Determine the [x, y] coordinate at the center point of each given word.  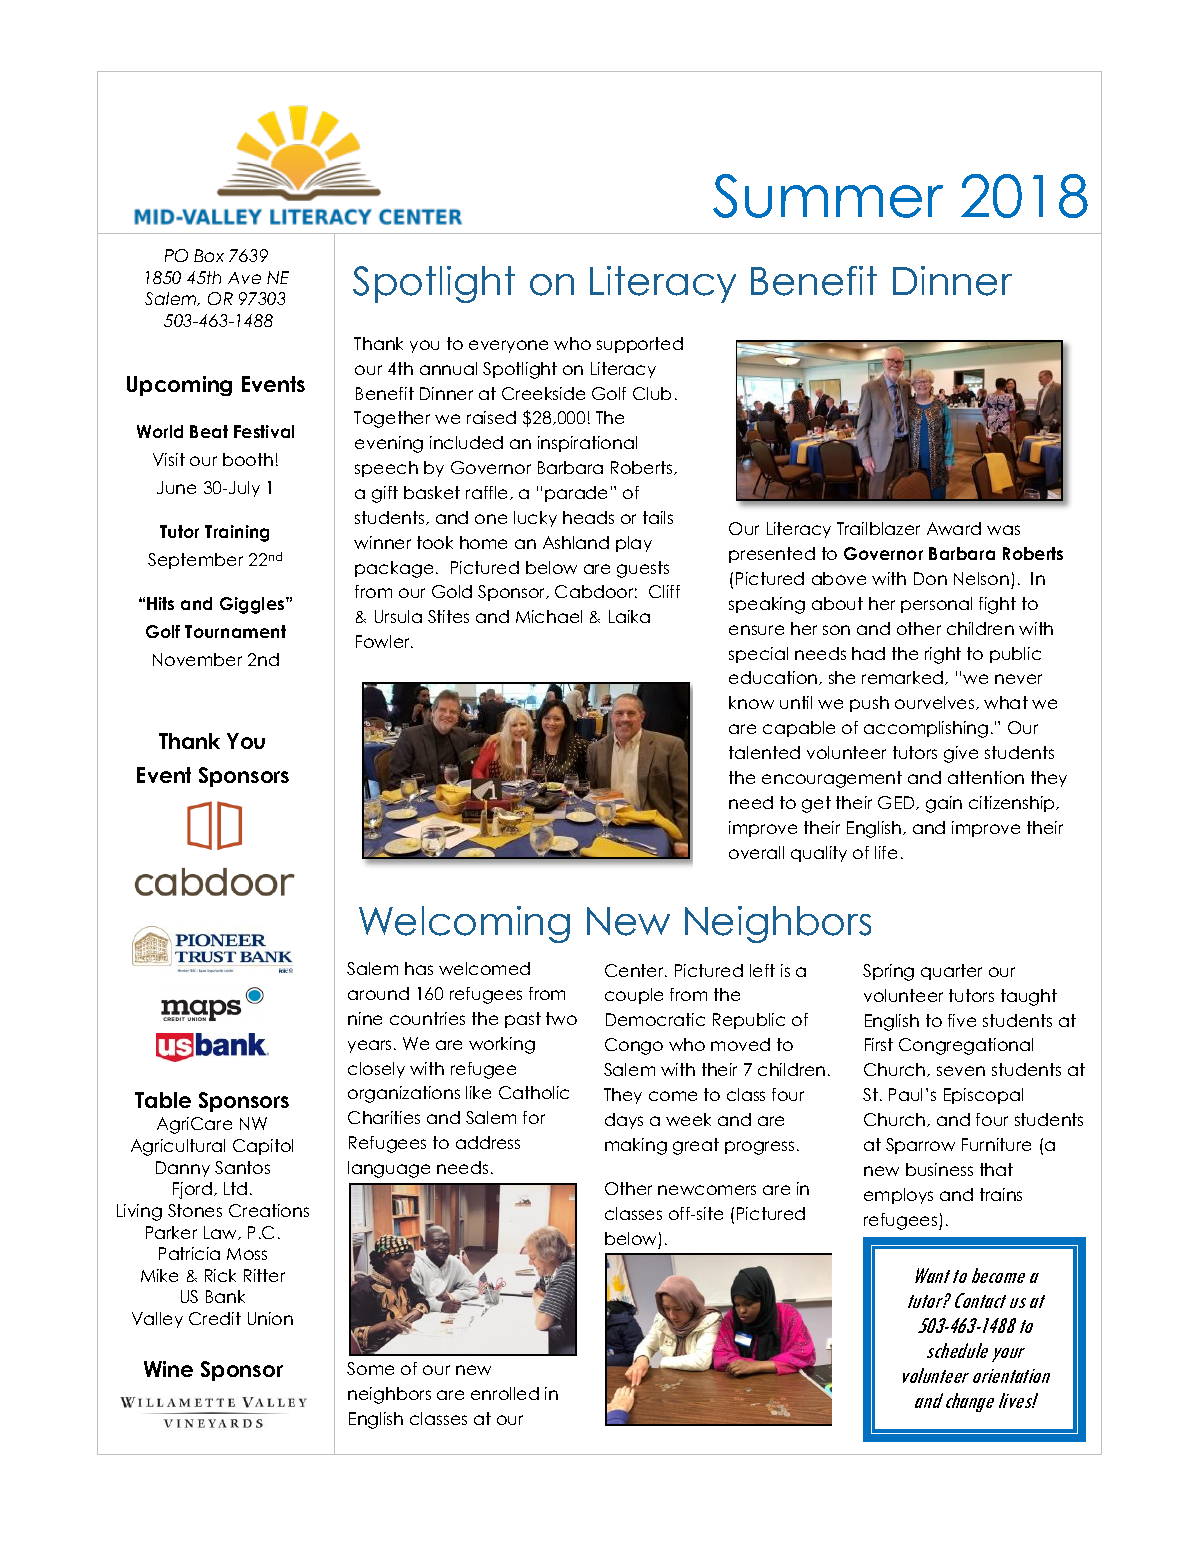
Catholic [534, 1092]
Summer [828, 196]
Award [954, 528]
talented [764, 752]
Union [270, 1318]
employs [898, 1196]
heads [588, 517]
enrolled [505, 1393]
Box [209, 255]
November [197, 659]
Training [237, 533]
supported [640, 345]
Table [163, 1100]
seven [961, 1071]
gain [944, 804]
